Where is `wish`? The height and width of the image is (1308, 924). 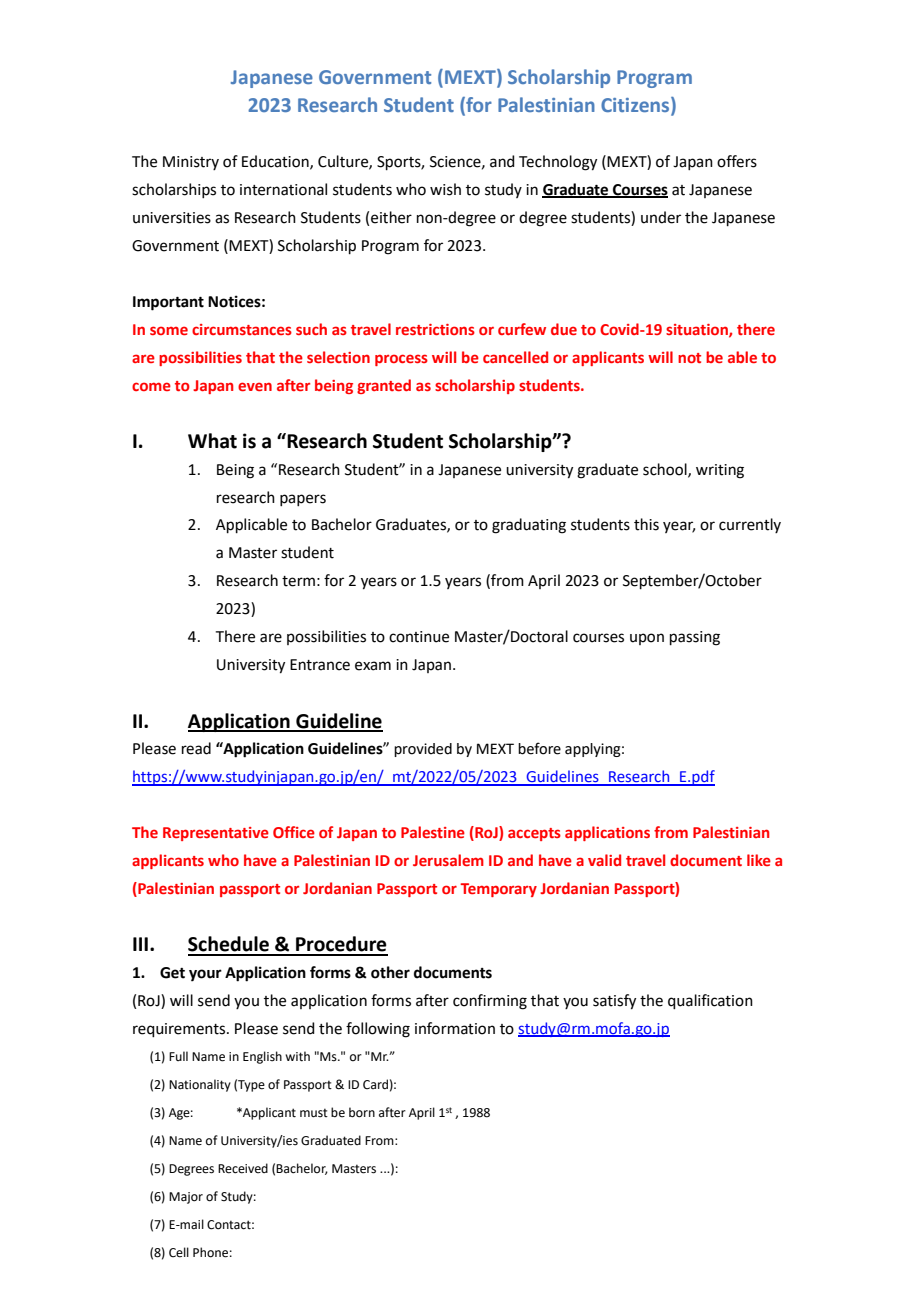
wish is located at coordinates (445, 189).
